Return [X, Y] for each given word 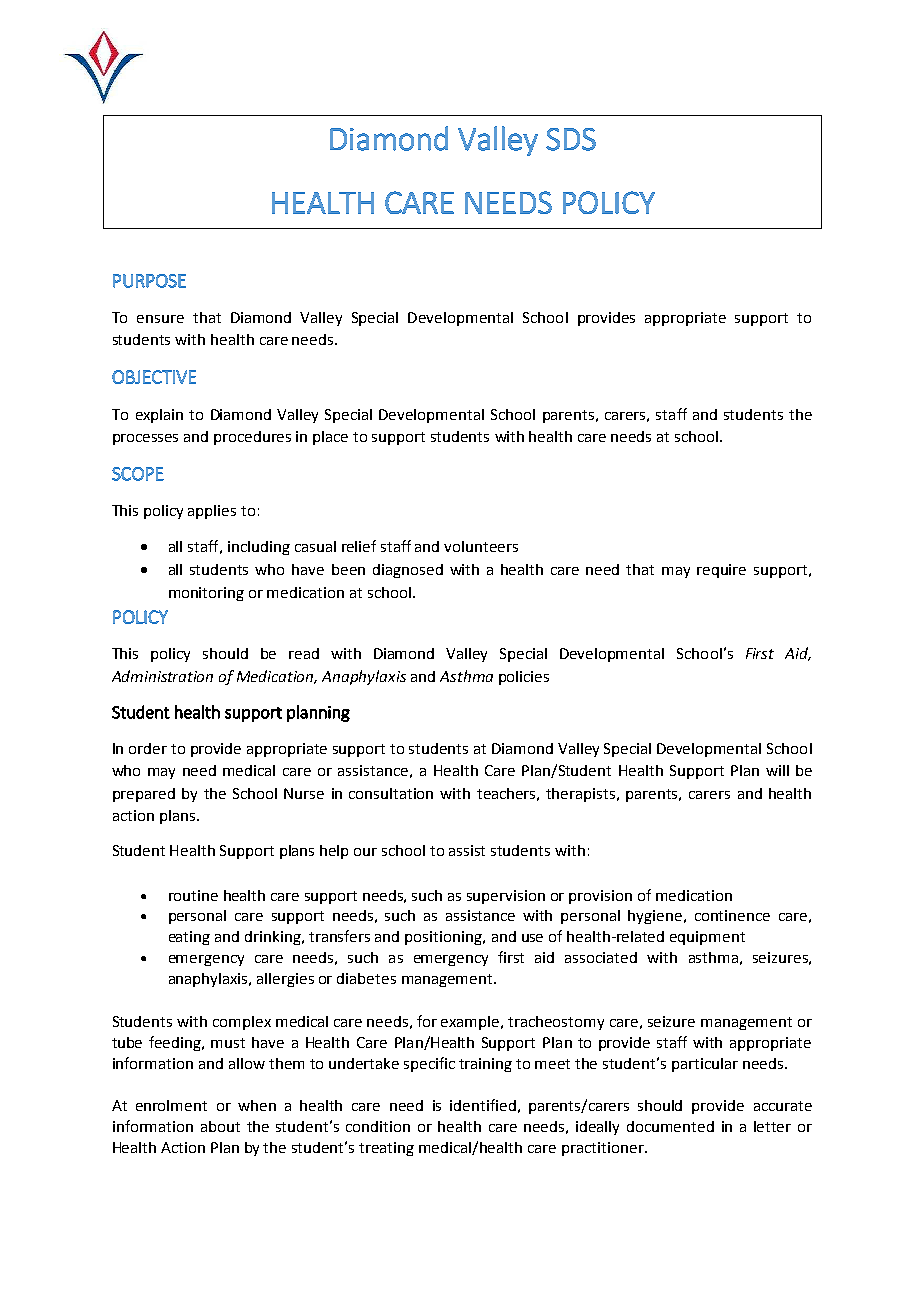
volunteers [481, 546]
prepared [144, 795]
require [721, 571]
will [777, 770]
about [220, 1126]
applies [212, 512]
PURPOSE [149, 281]
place [330, 438]
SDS [571, 139]
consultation [391, 793]
